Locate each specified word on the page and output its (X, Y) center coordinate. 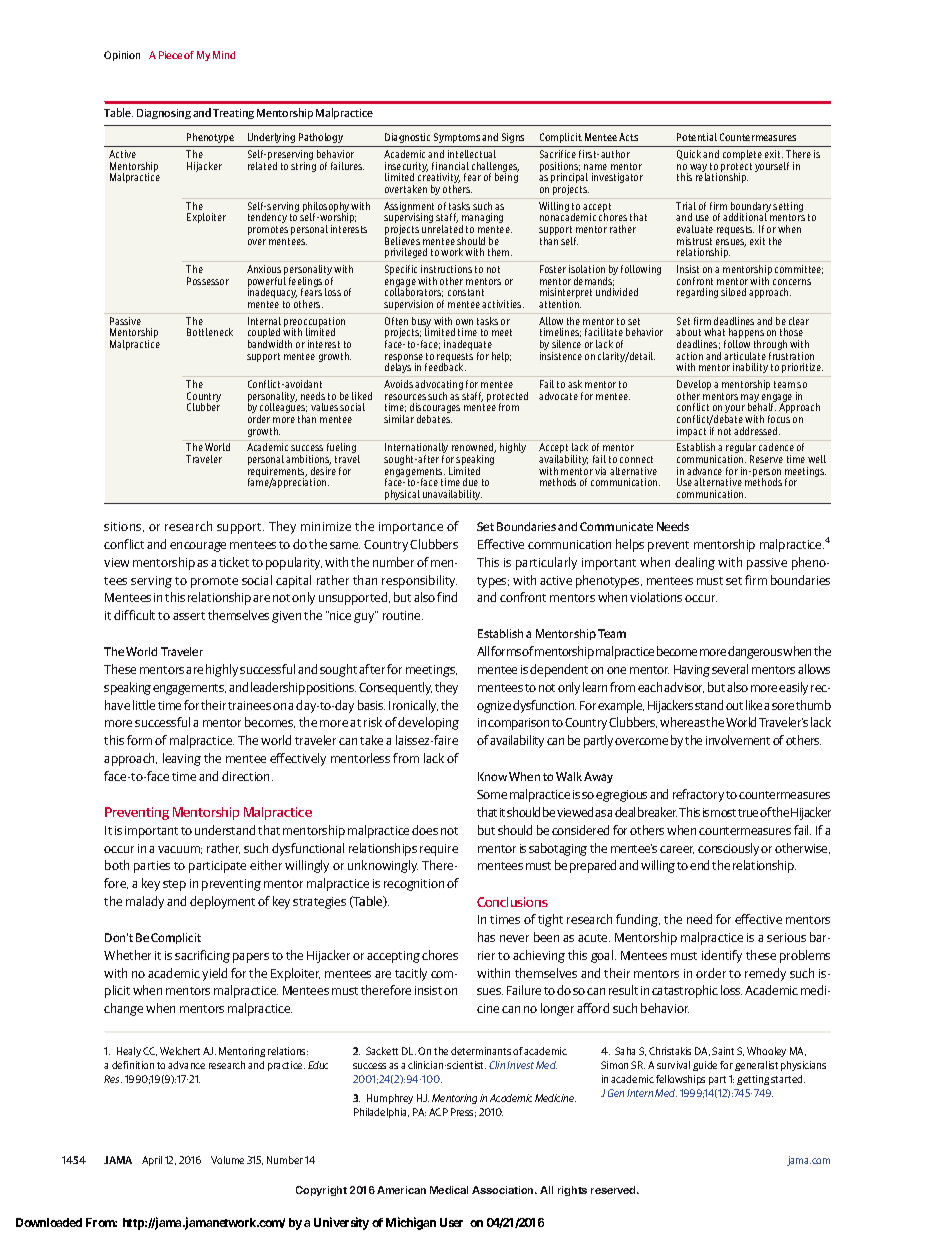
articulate (745, 356)
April (152, 1161)
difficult (134, 615)
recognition (414, 885)
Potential (697, 137)
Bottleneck (210, 332)
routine (403, 615)
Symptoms (457, 138)
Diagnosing (164, 114)
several (730, 669)
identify (722, 956)
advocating (439, 386)
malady (145, 902)
